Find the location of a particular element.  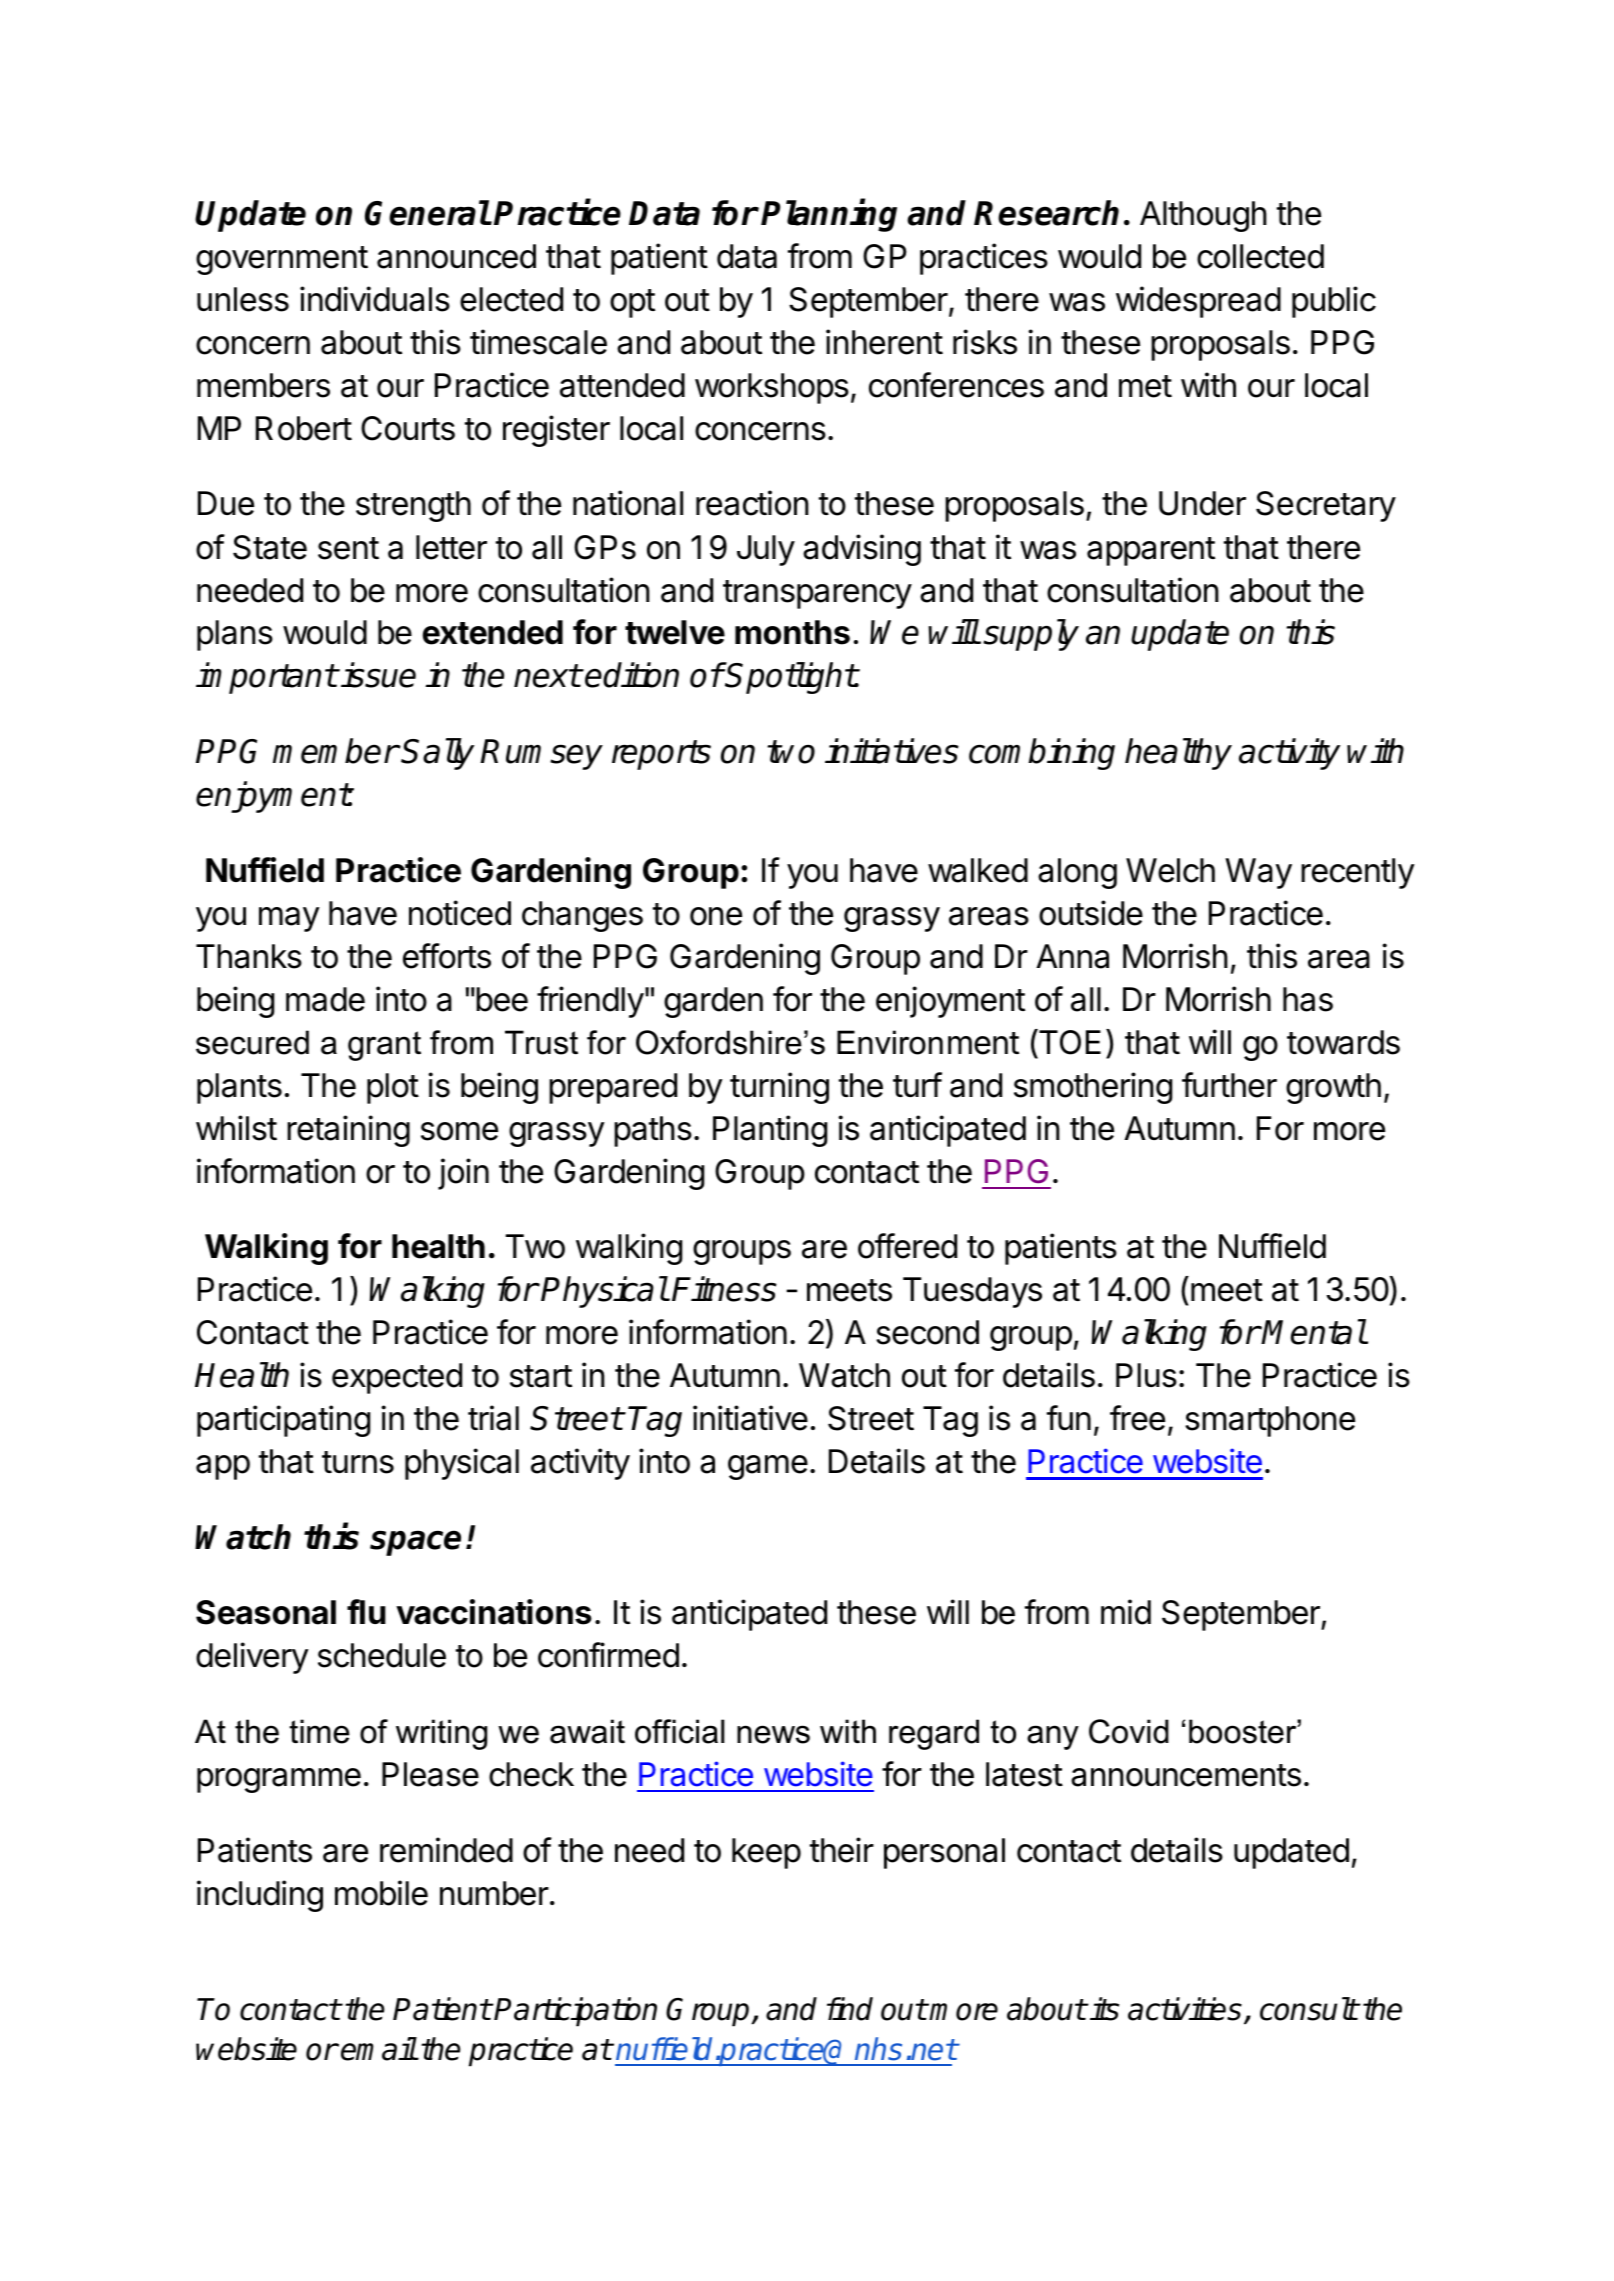

apparent is located at coordinates (1151, 551).
